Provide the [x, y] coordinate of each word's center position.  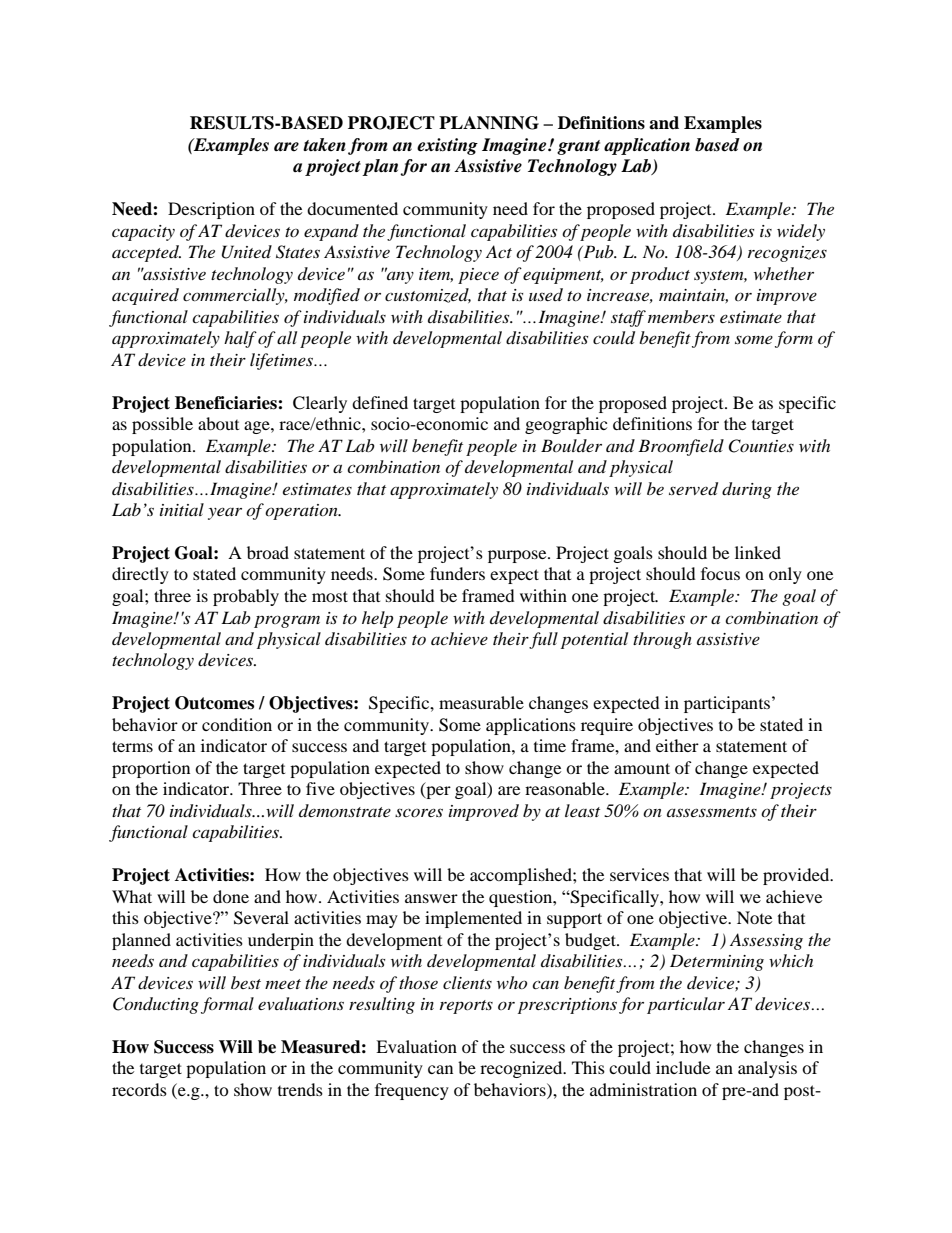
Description [211, 210]
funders [457, 573]
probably [246, 597]
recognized [522, 1069]
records [139, 1089]
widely [801, 232]
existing [447, 146]
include [683, 1067]
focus [720, 573]
